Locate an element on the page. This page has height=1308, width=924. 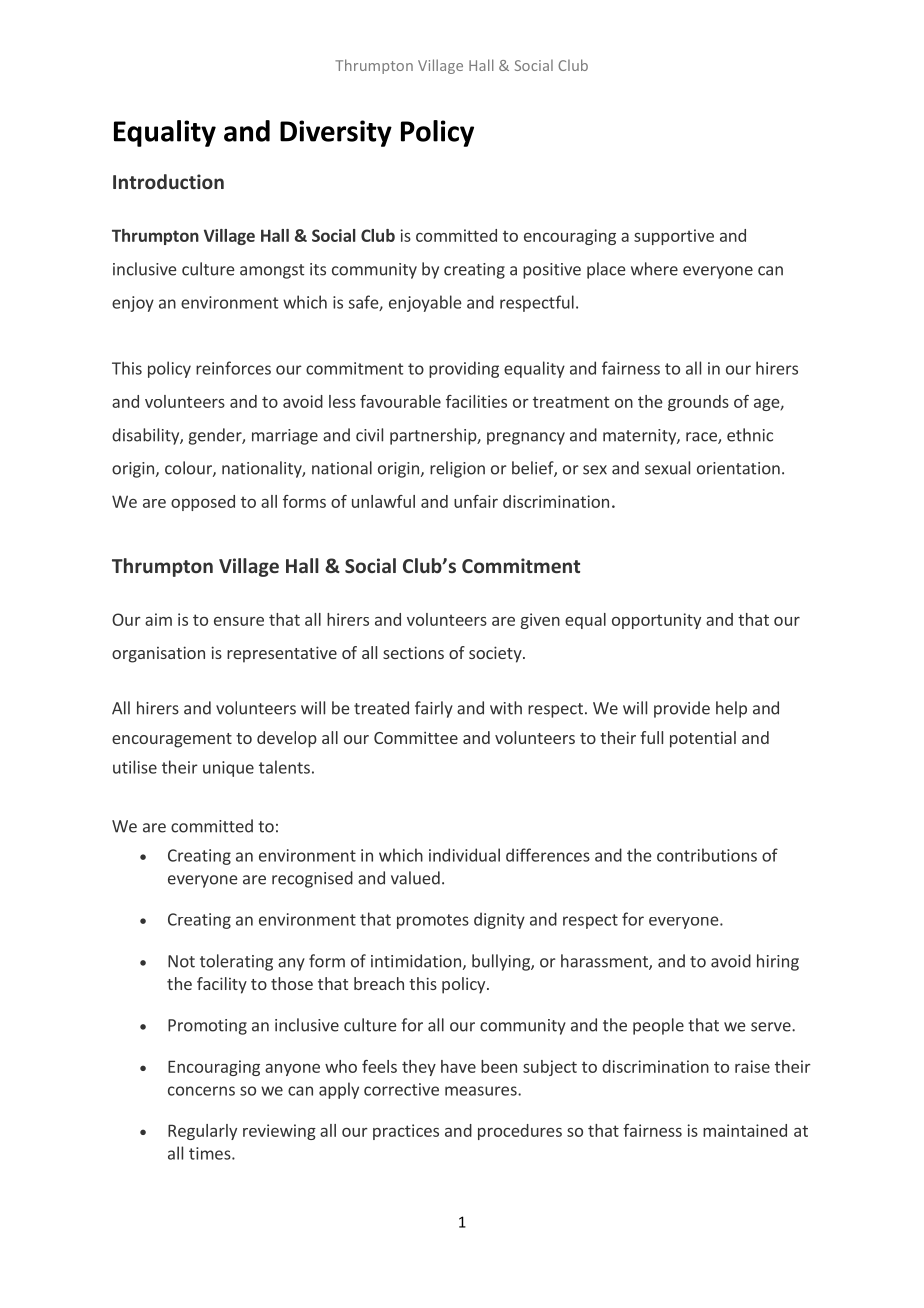
supportive is located at coordinates (674, 237).
